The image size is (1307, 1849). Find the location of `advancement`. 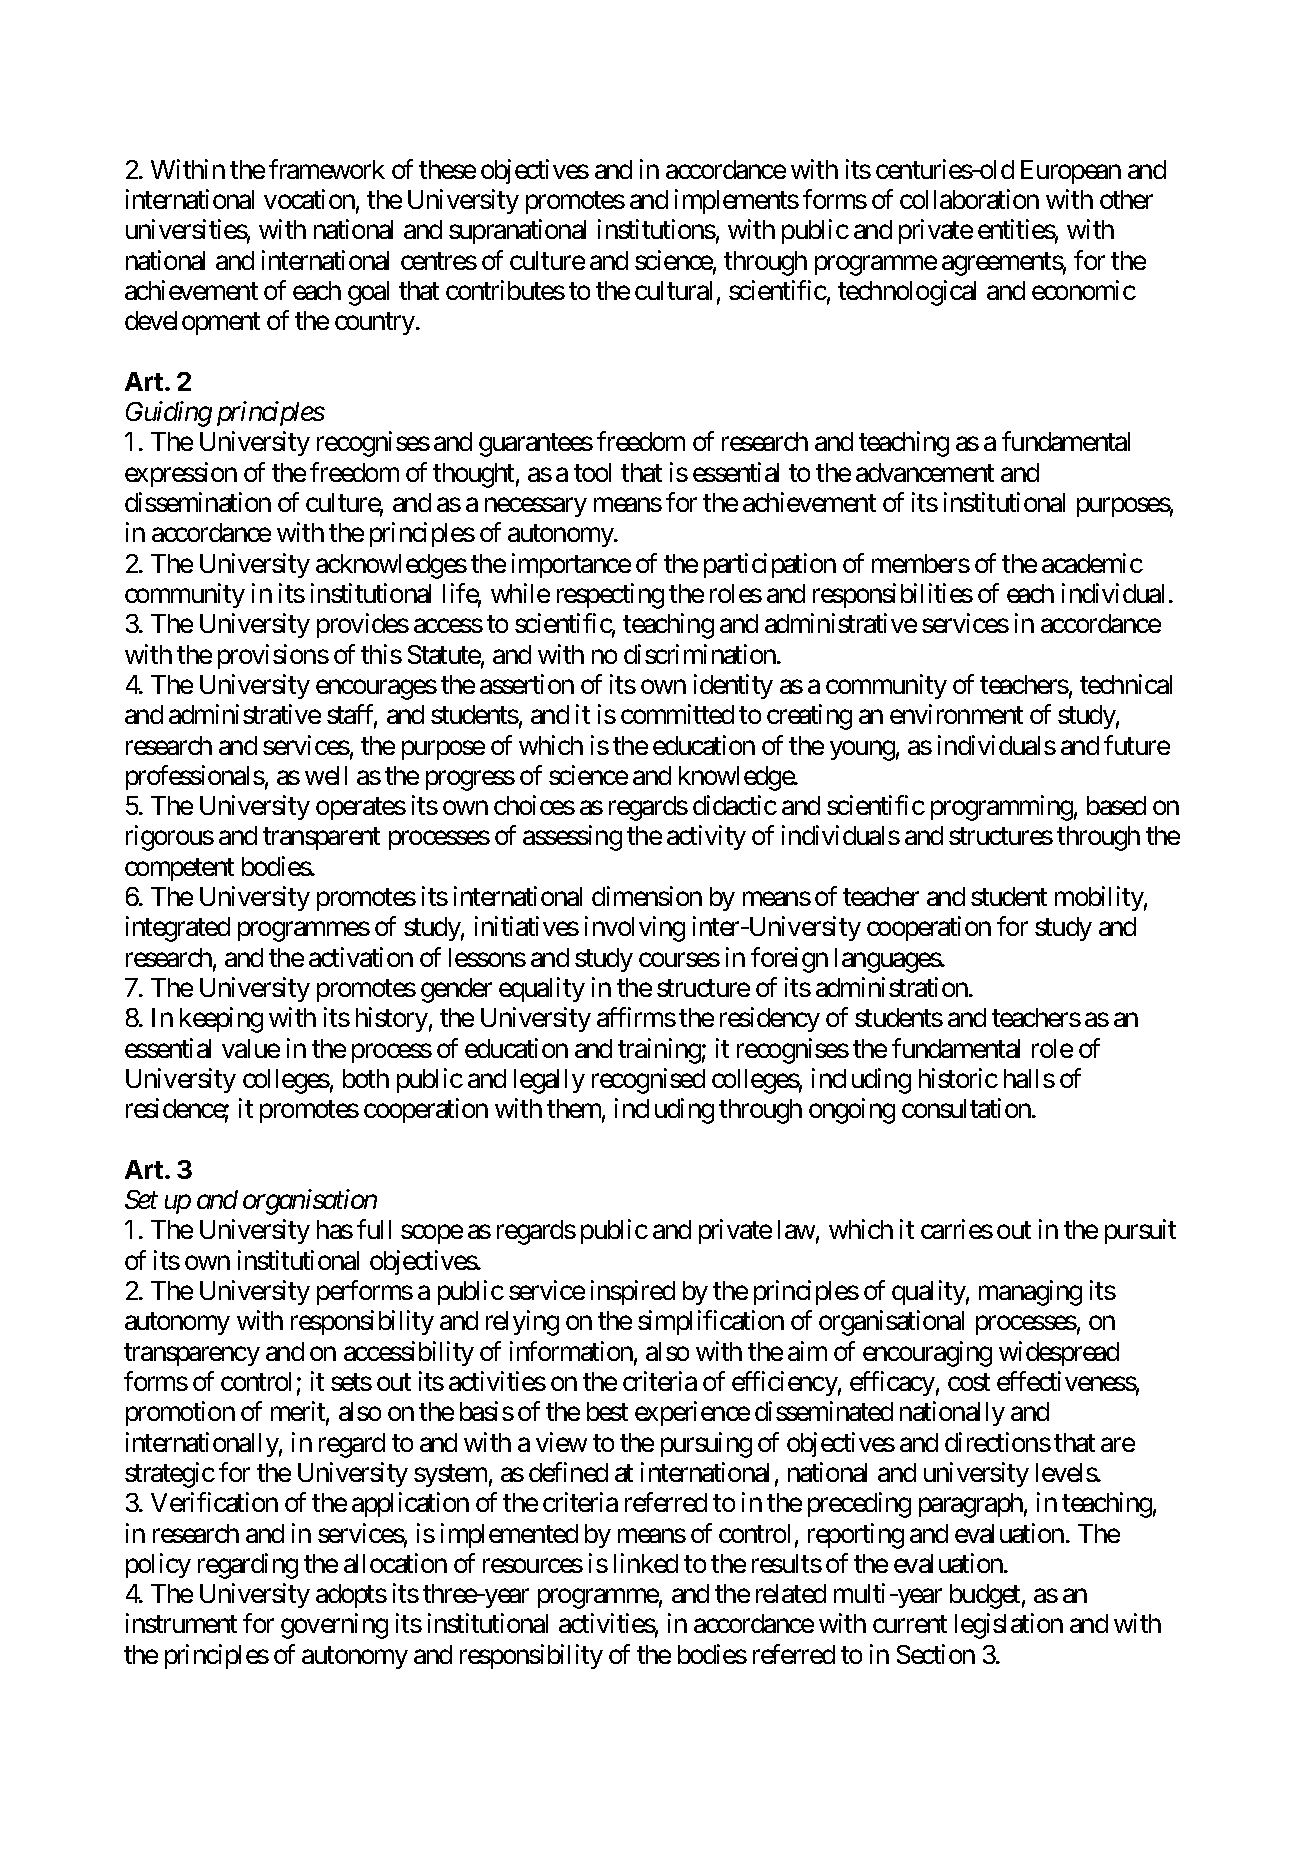

advancement is located at coordinates (925, 472).
